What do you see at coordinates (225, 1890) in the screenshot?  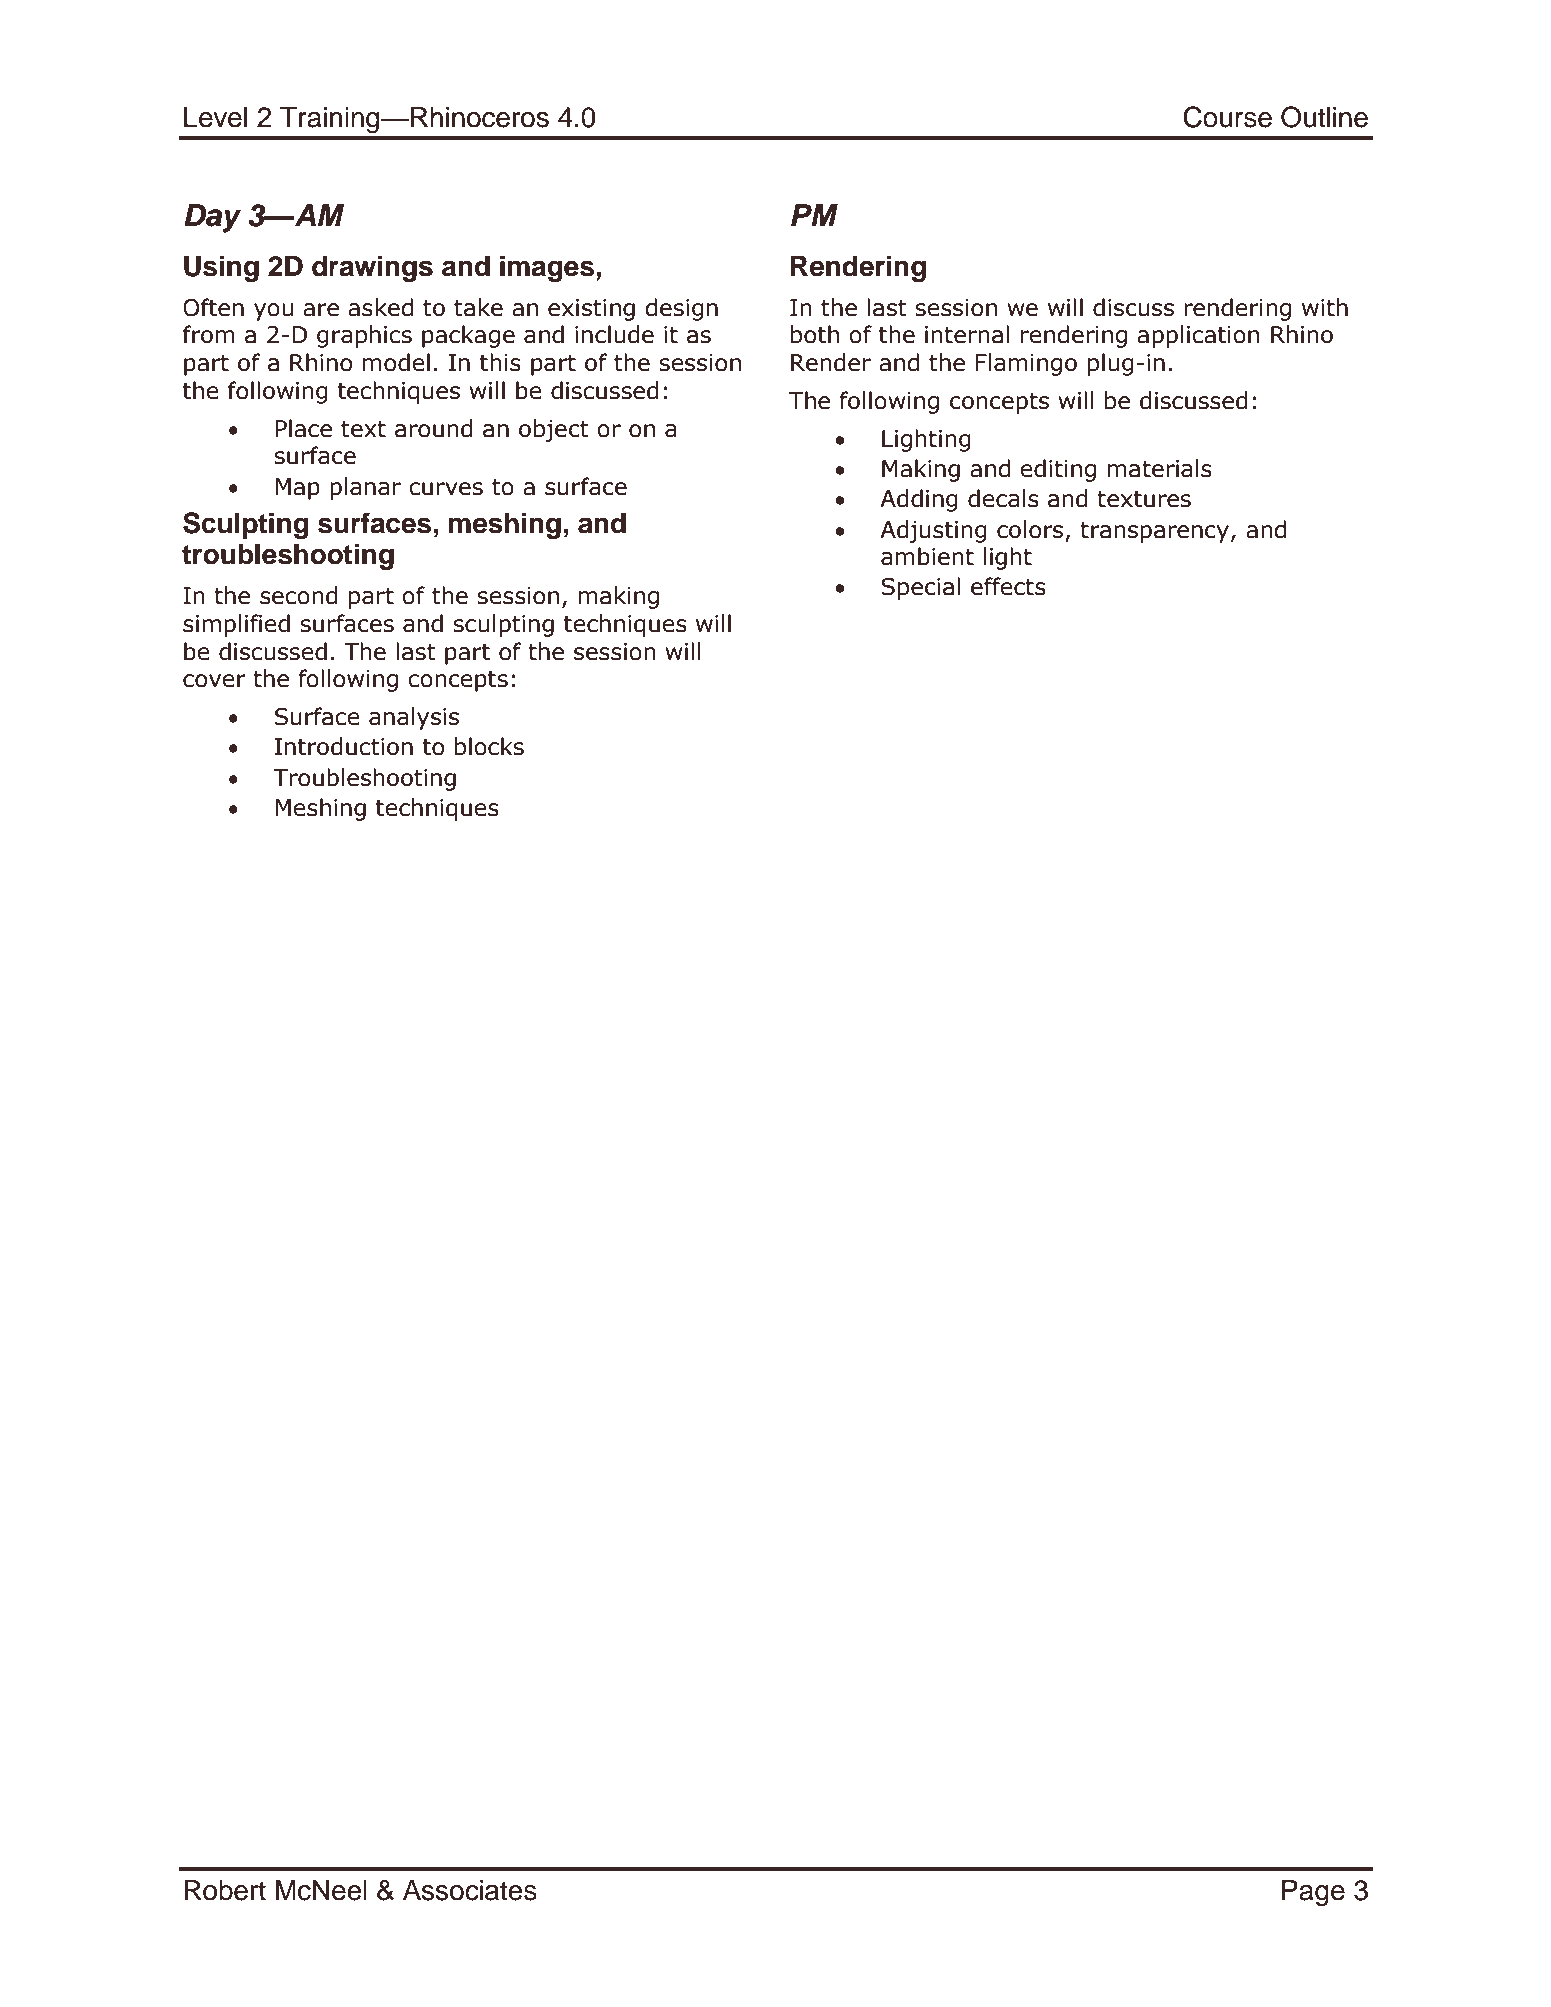 I see `Robert` at bounding box center [225, 1890].
